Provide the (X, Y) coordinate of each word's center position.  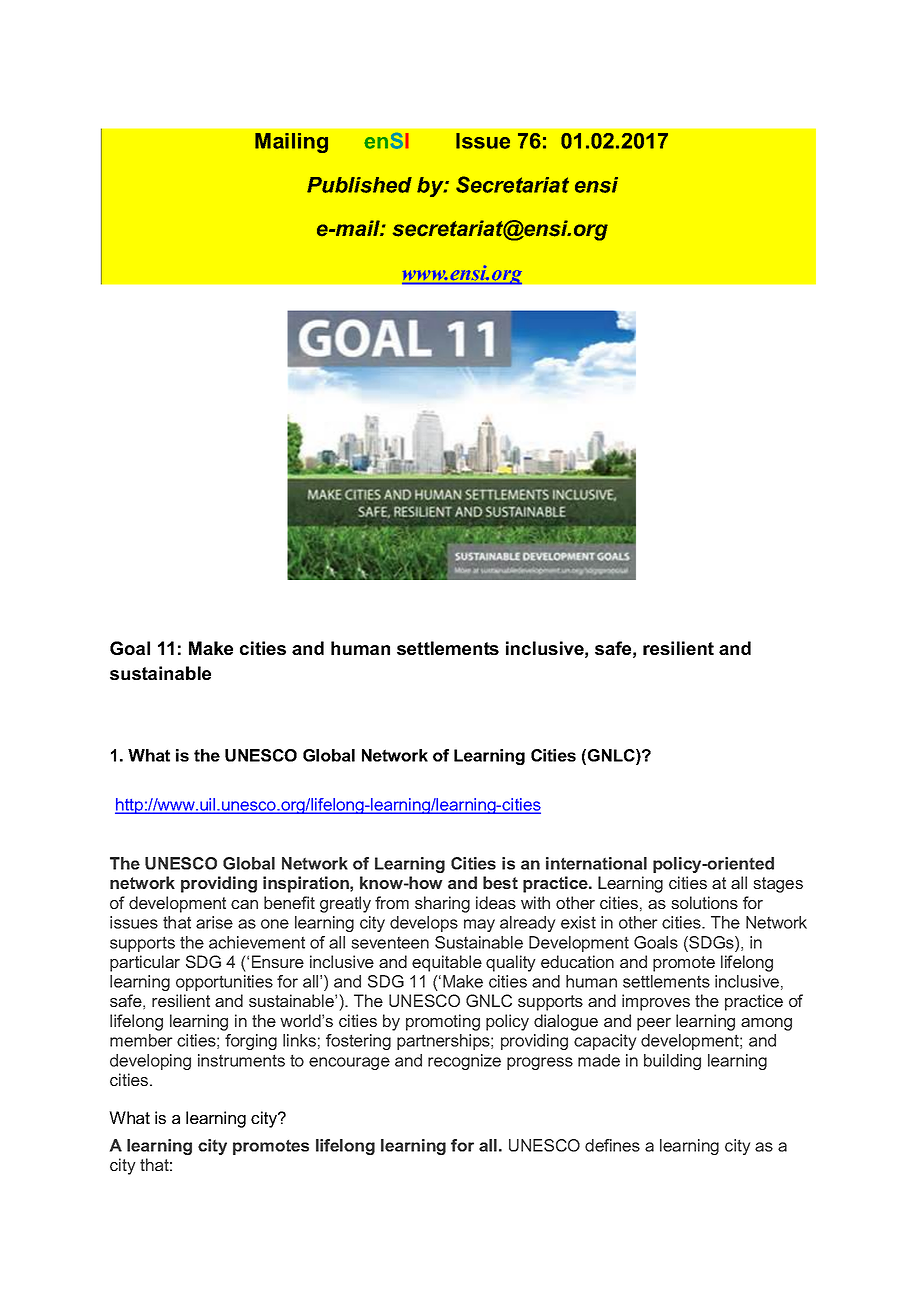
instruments (241, 1060)
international (596, 863)
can (244, 904)
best (500, 882)
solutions (704, 902)
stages (778, 885)
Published (359, 185)
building (672, 1062)
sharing (442, 904)
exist (578, 922)
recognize (464, 1062)
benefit (289, 902)
